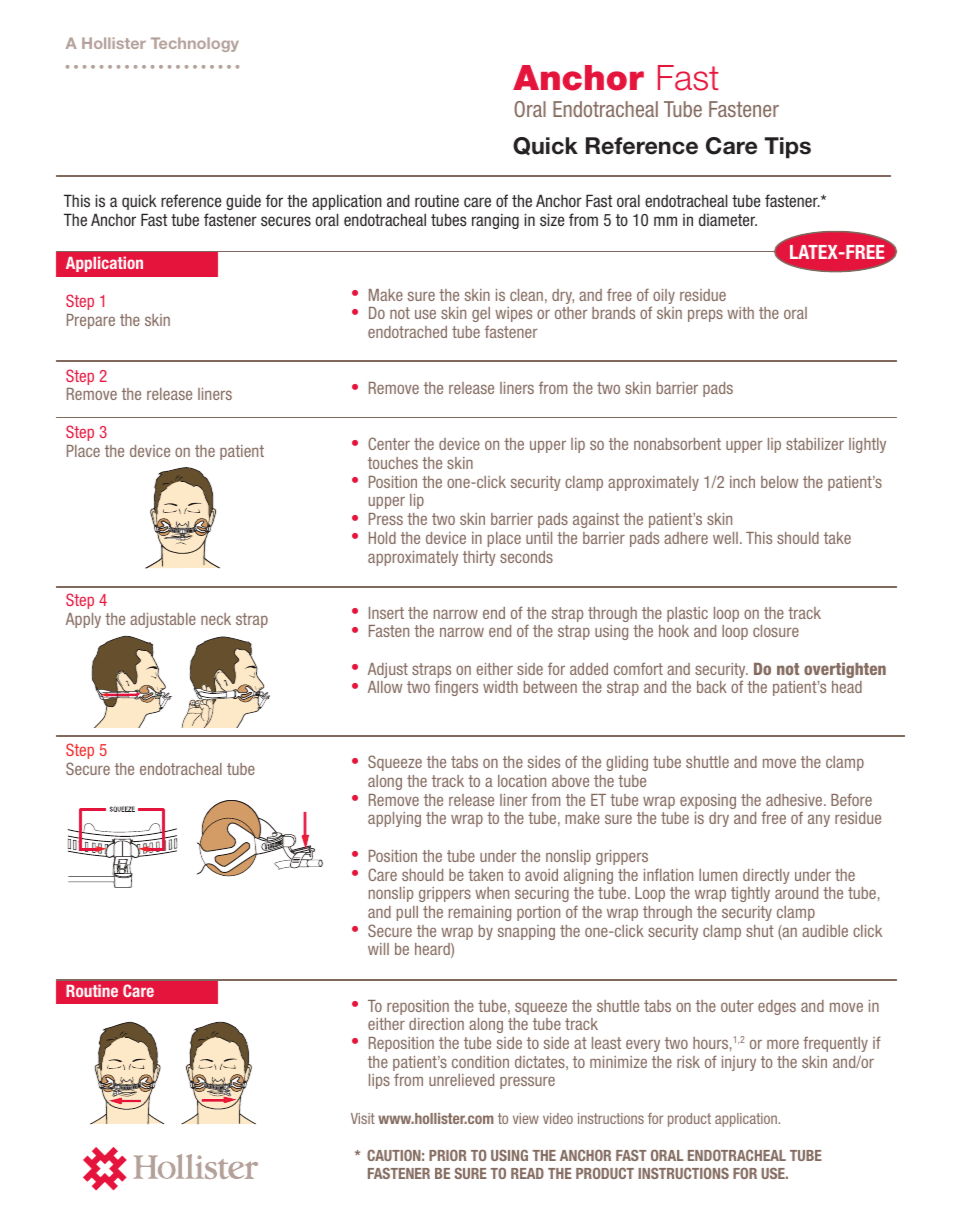 Image resolution: width=954 pixels, height=1232 pixels. Describe the element at coordinates (479, 558) in the document. I see `thirty` at that location.
